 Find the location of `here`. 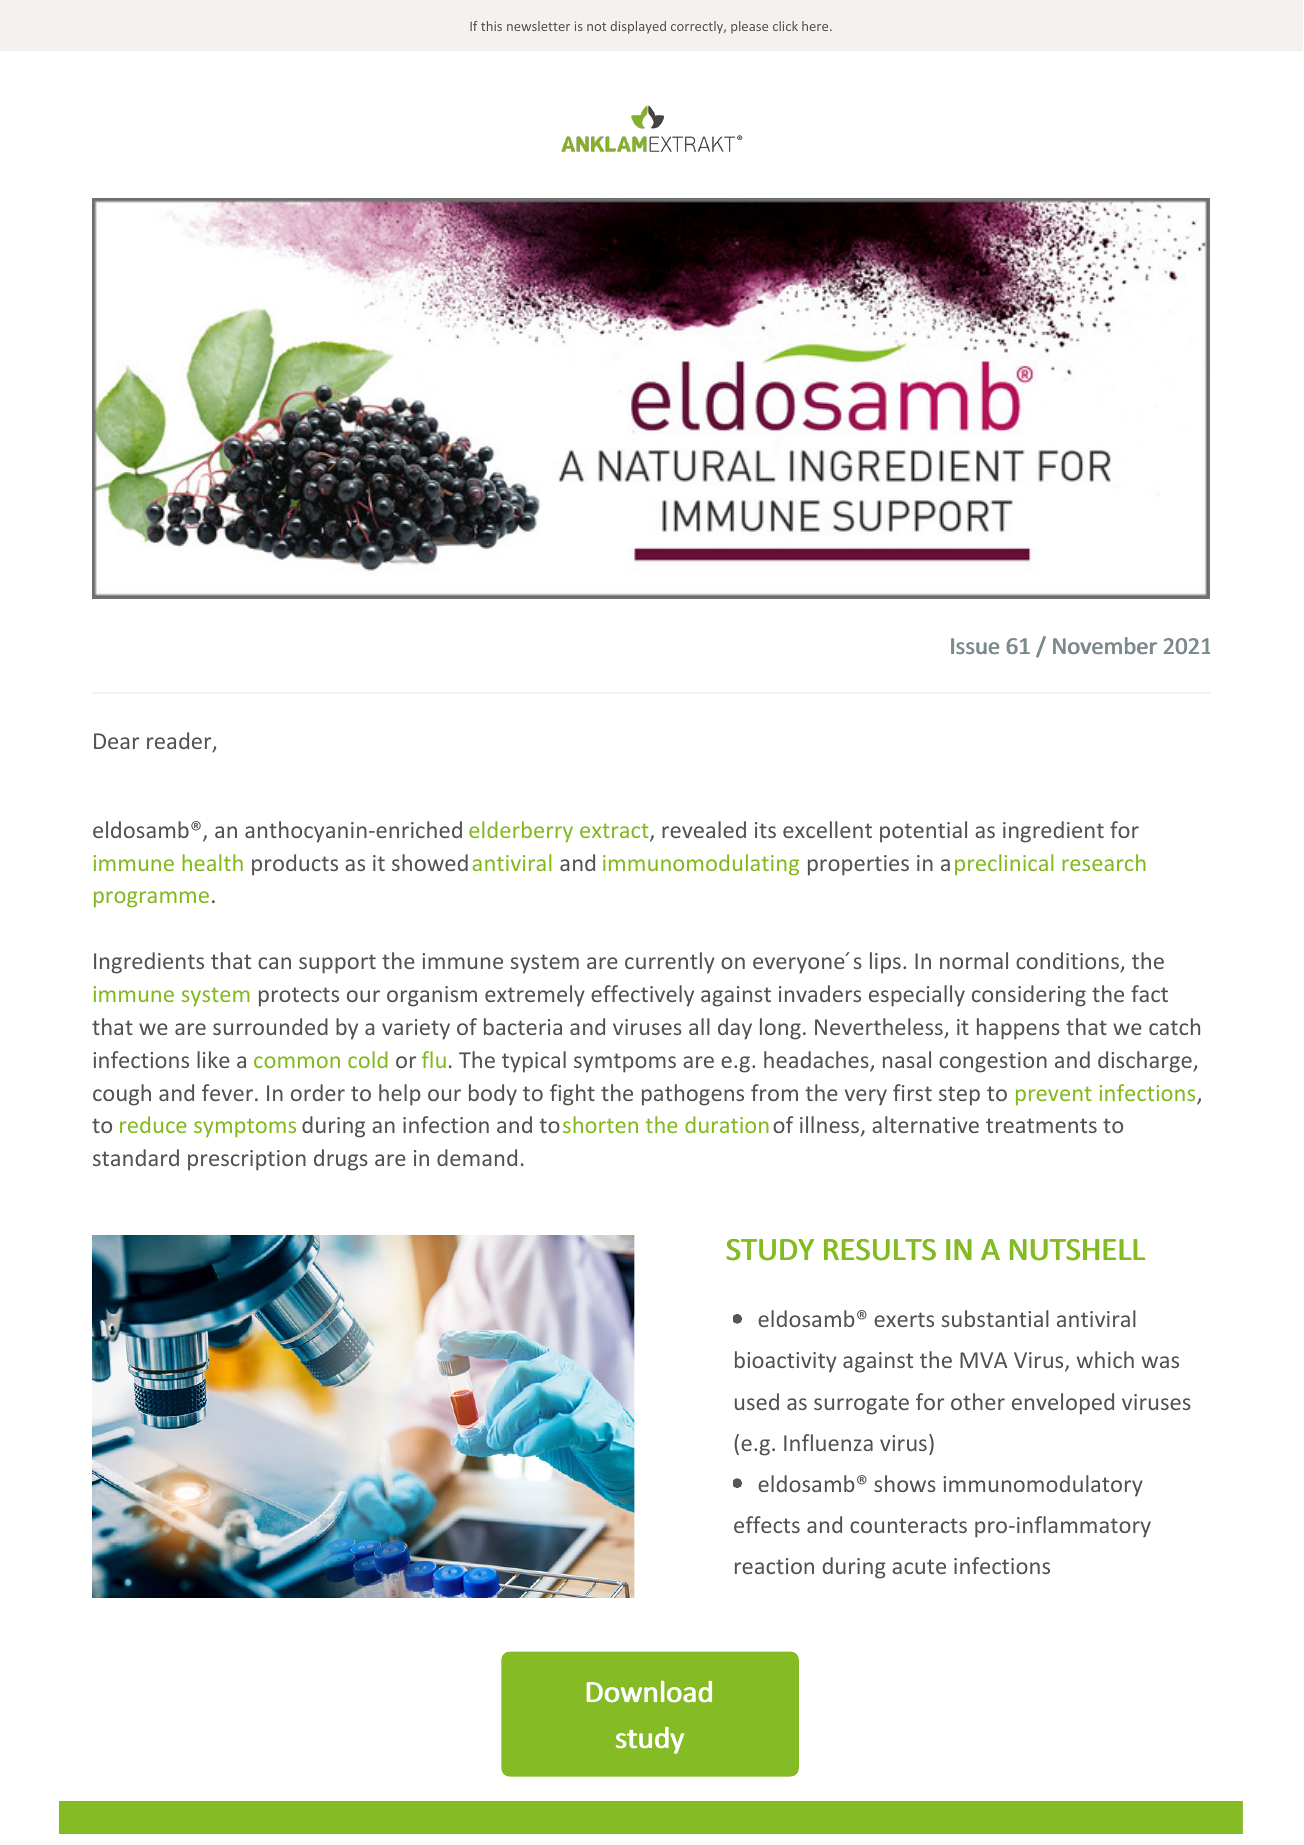

here is located at coordinates (816, 26).
